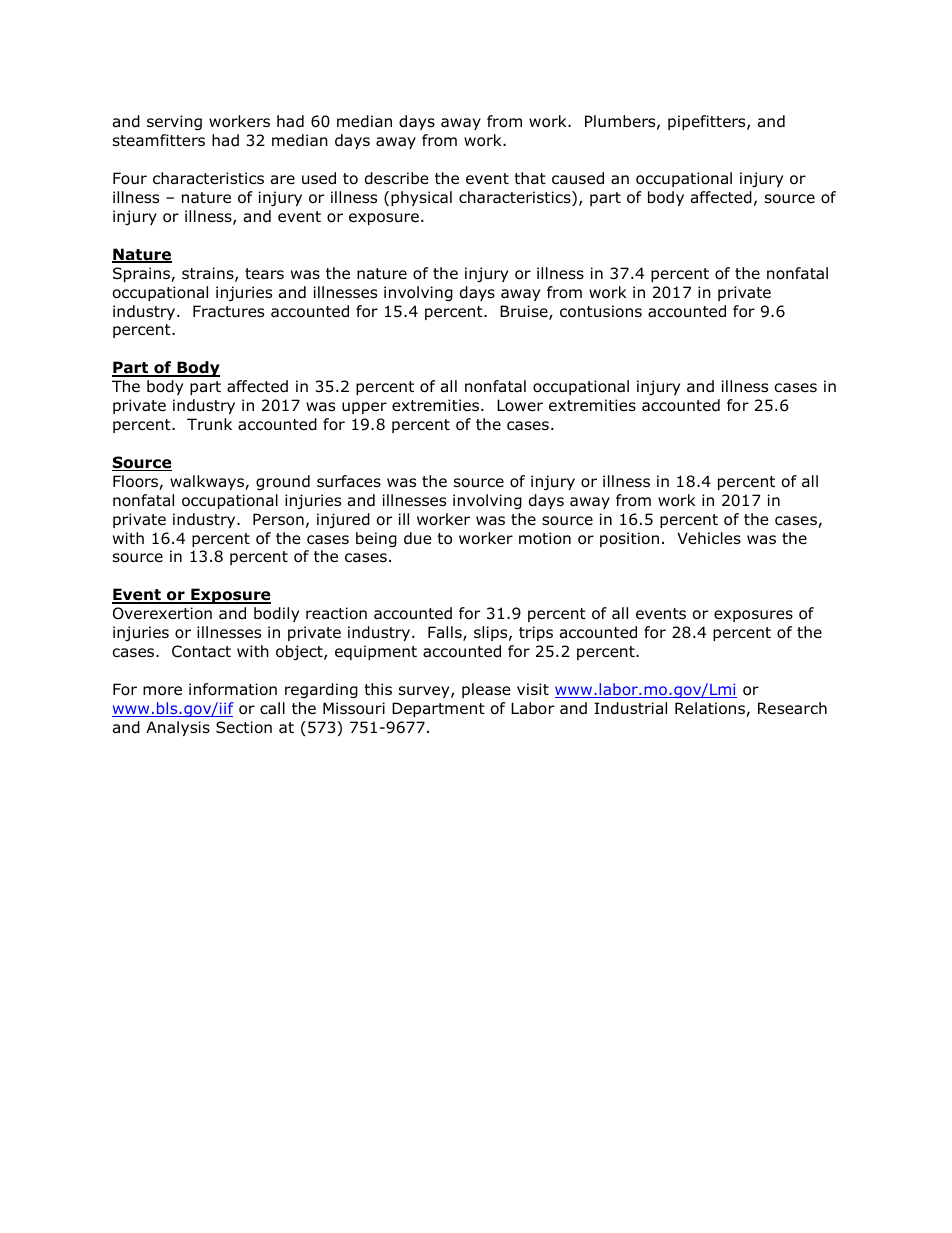 This document has height=1233, width=952. I want to click on describe, so click(397, 178).
